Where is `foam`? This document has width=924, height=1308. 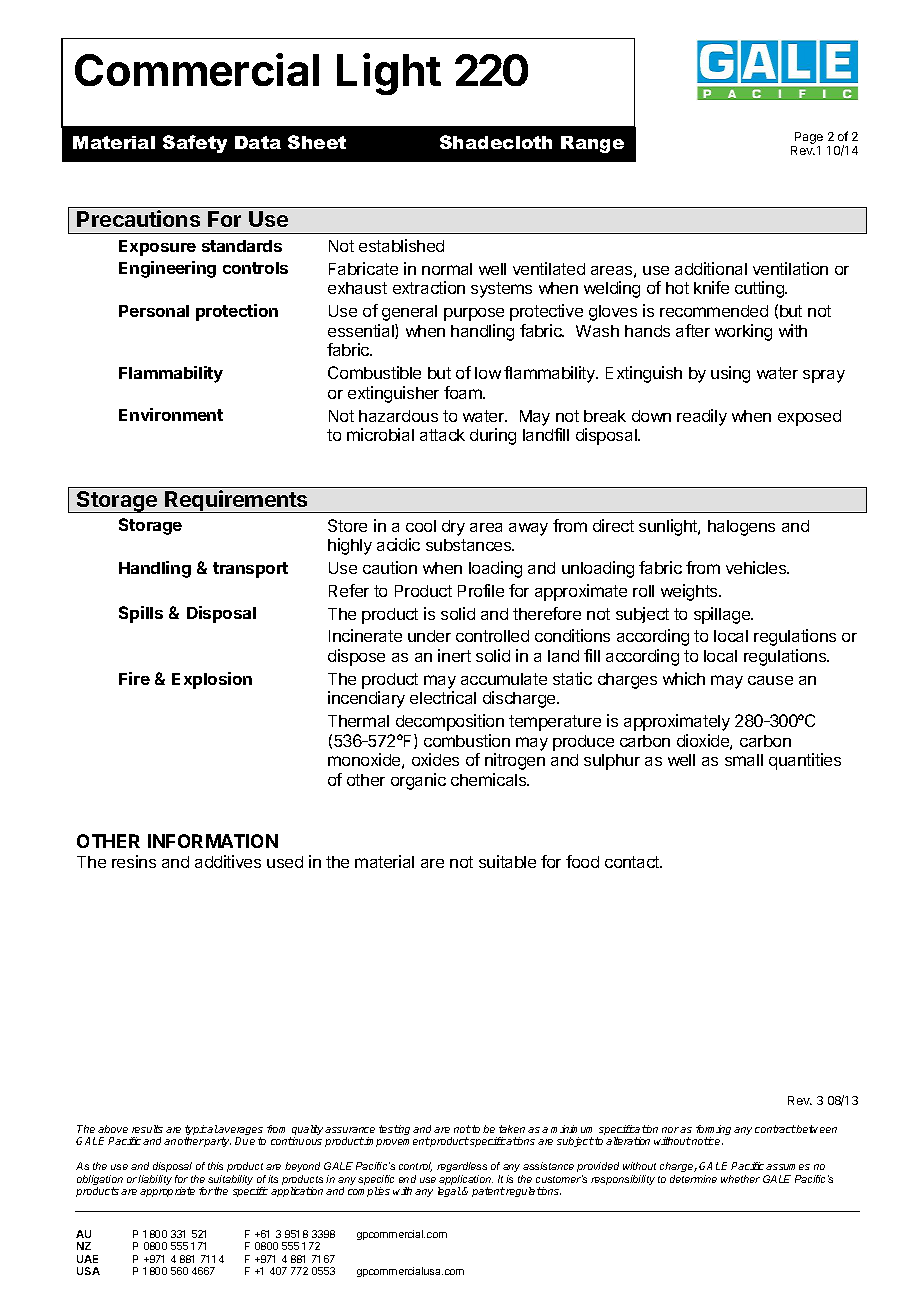
foam is located at coordinates (464, 392).
